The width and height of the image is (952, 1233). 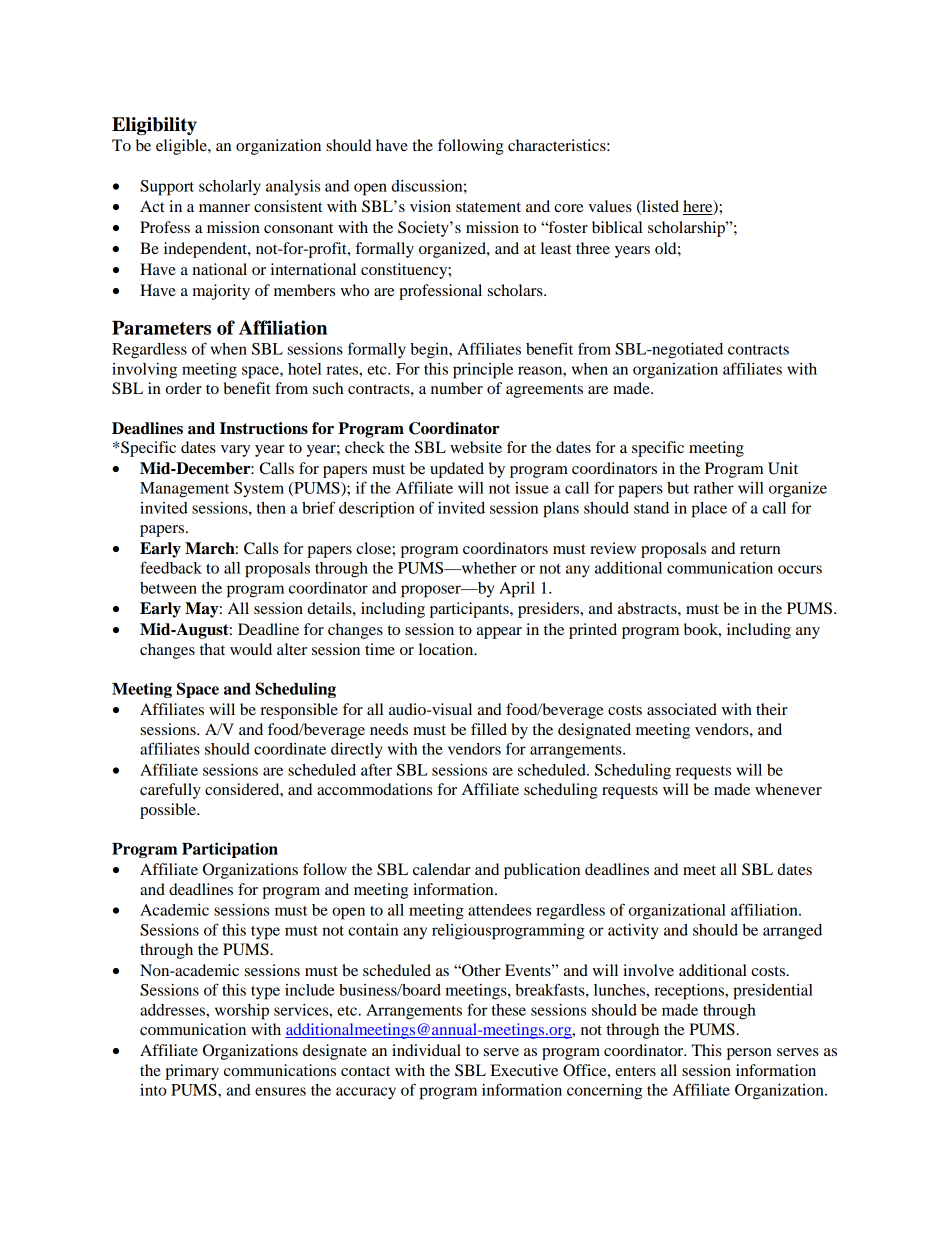 What do you see at coordinates (182, 147) in the image?
I see `eligible` at bounding box center [182, 147].
